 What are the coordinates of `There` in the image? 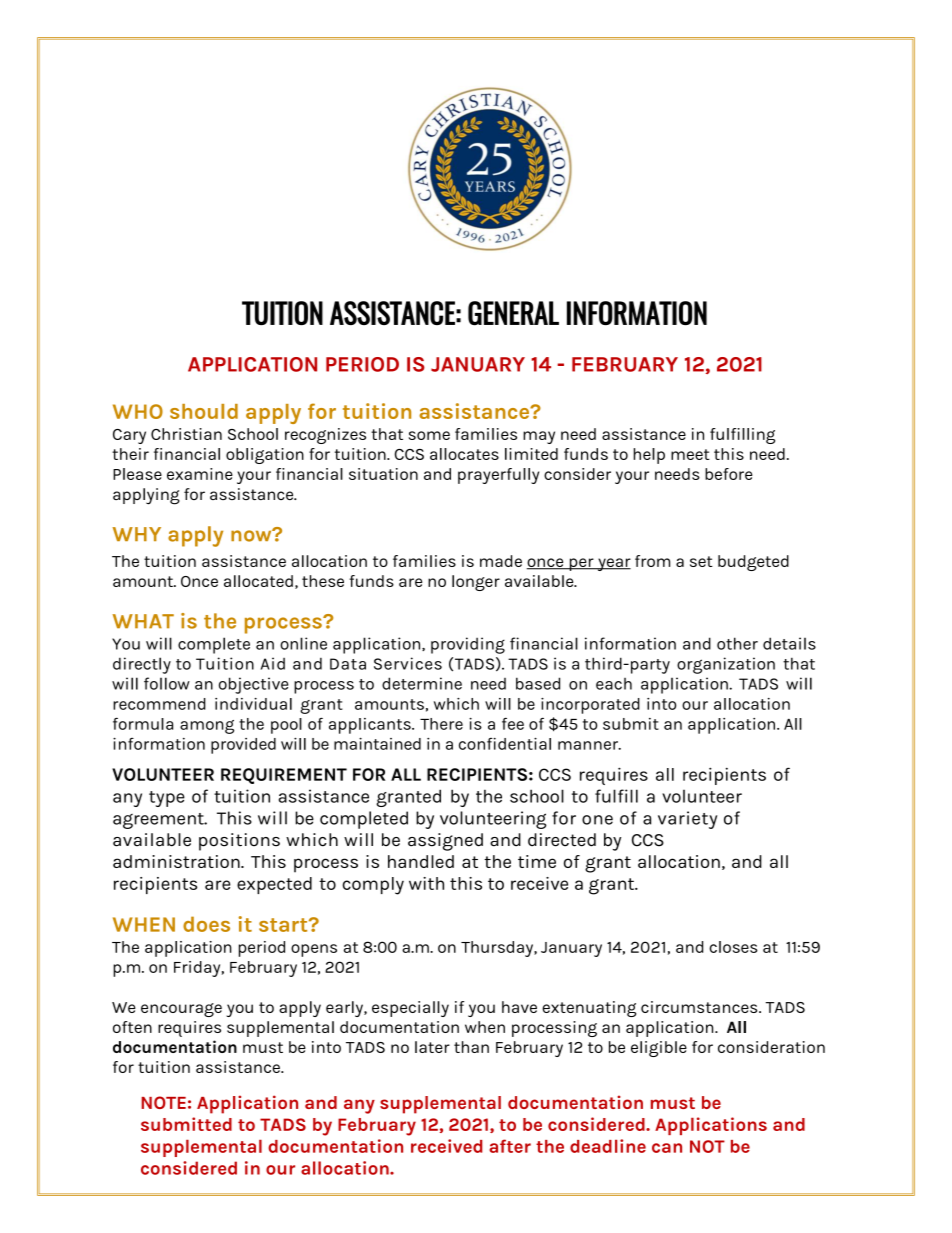 It's located at (441, 724).
